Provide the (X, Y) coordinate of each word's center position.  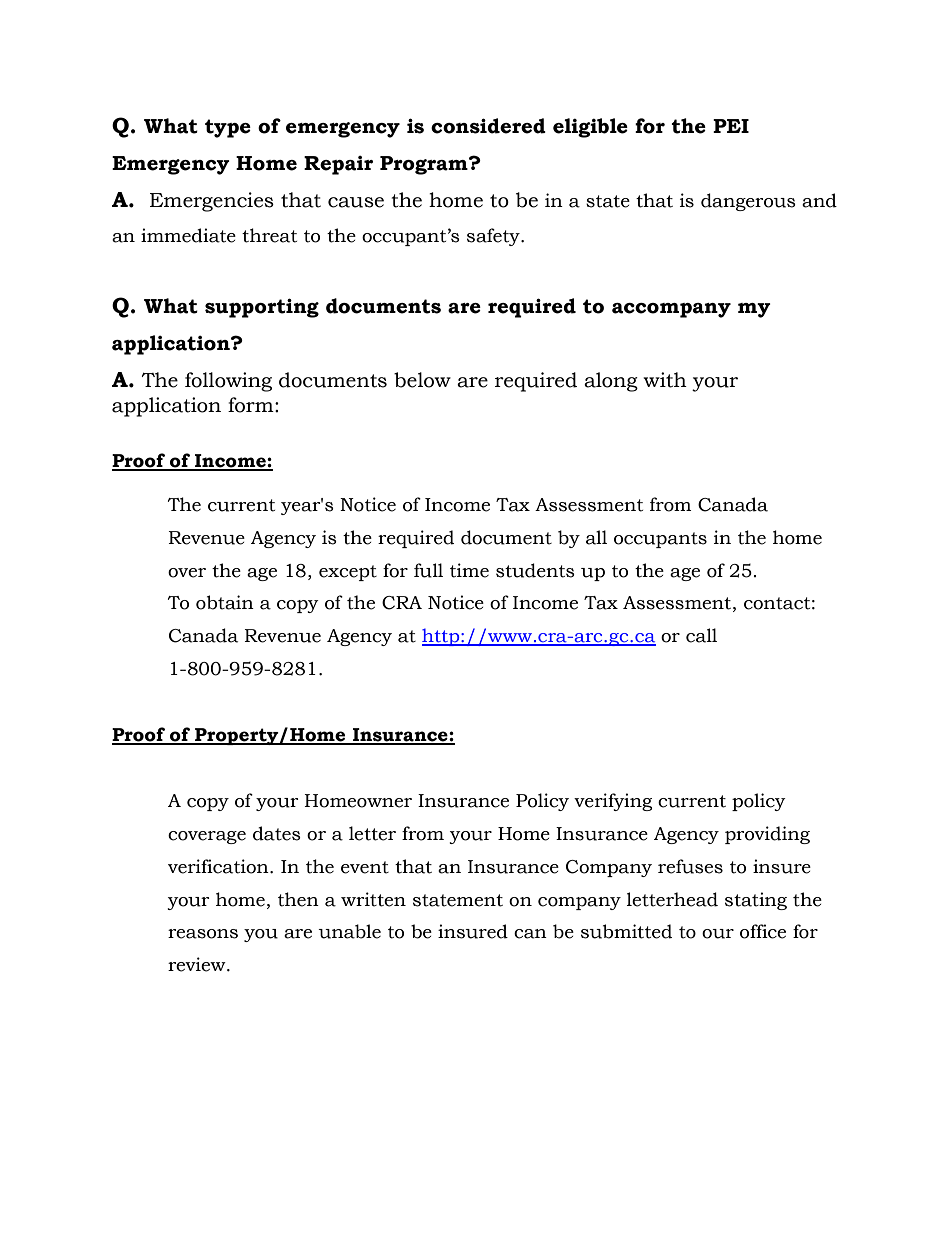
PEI (731, 126)
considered (488, 126)
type (228, 128)
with (665, 380)
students (535, 570)
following (228, 382)
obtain (225, 602)
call (701, 635)
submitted (626, 931)
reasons (203, 934)
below (422, 380)
